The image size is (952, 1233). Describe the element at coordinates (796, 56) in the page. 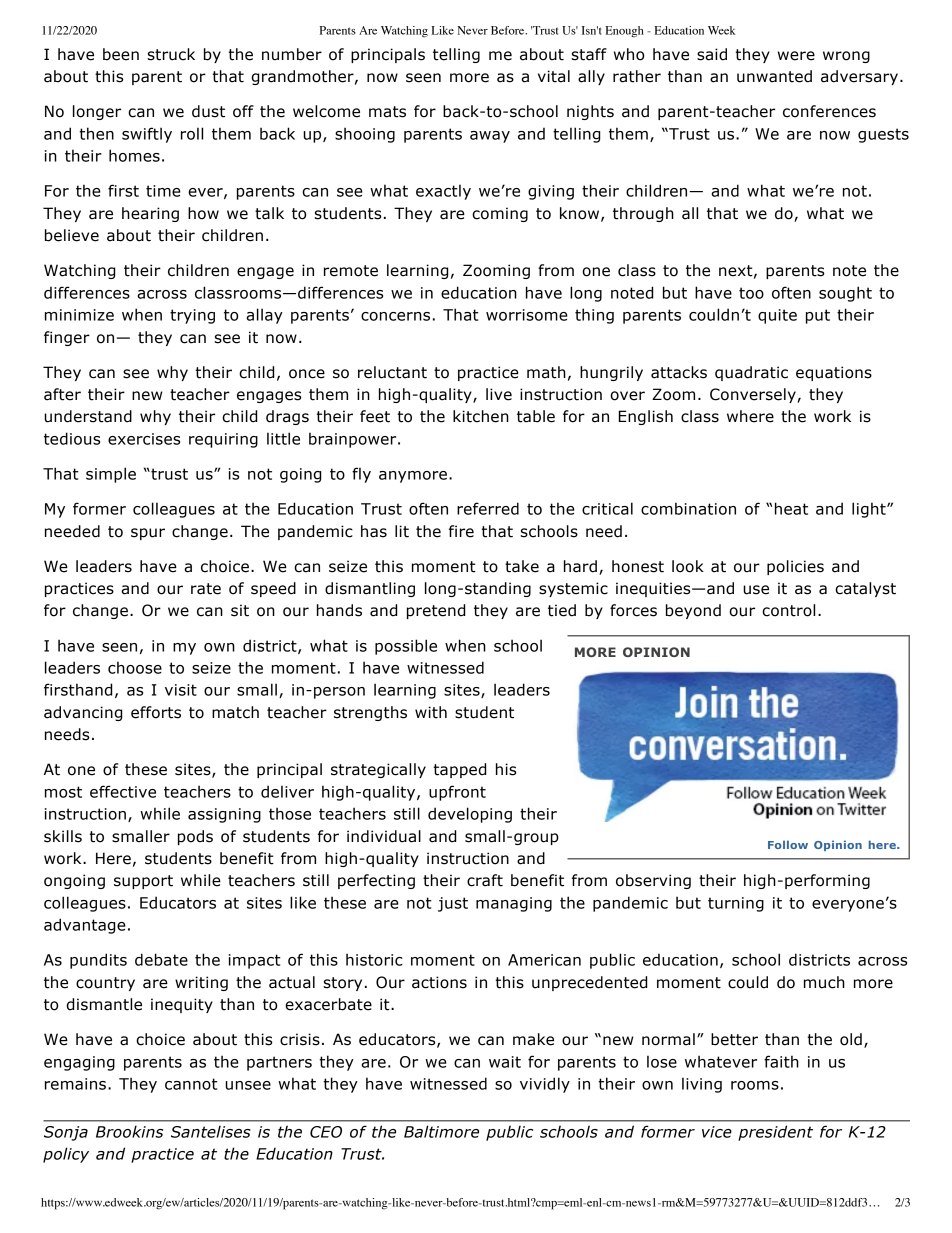

I see `were` at that location.
